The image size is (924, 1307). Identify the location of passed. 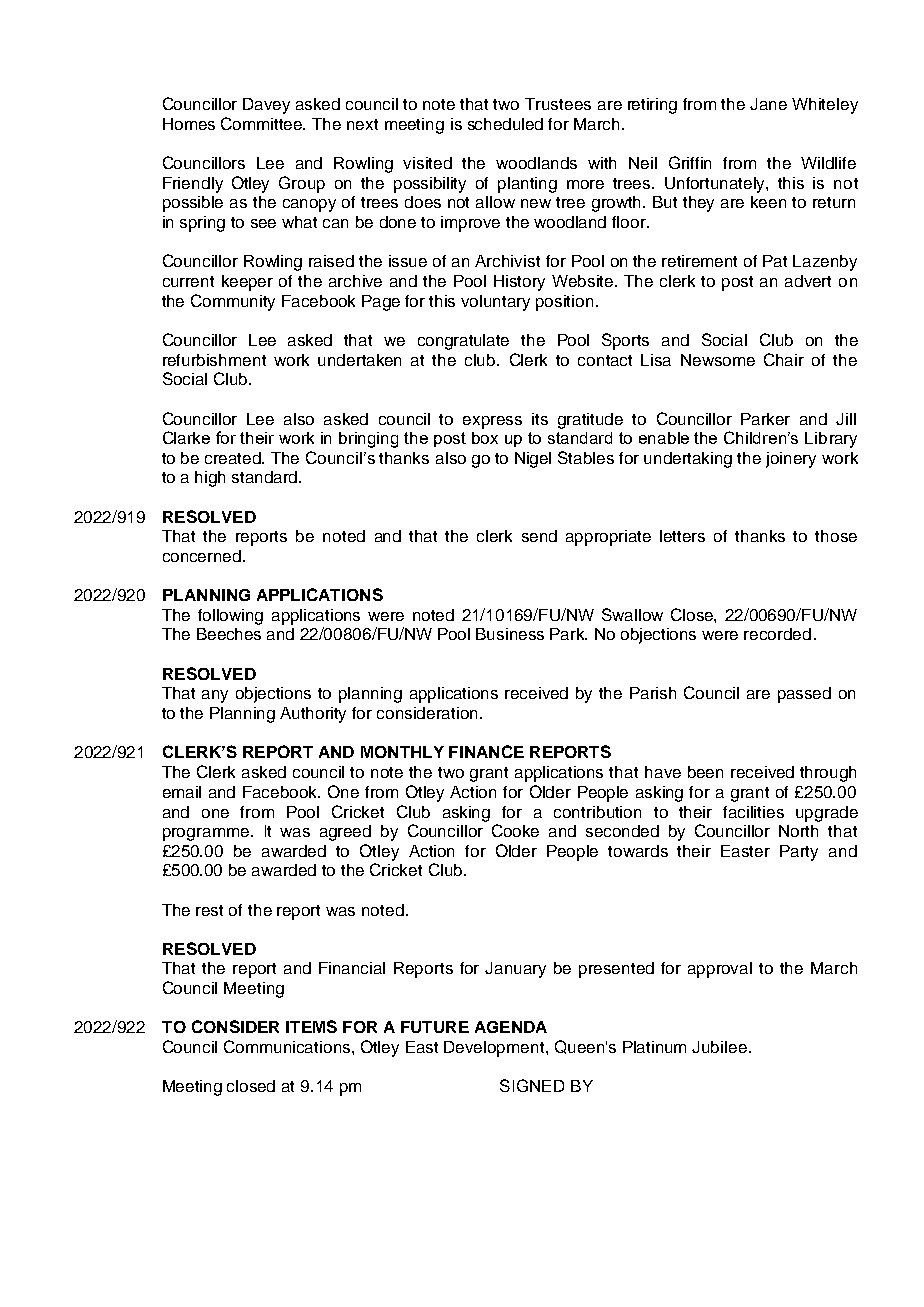
(804, 695).
